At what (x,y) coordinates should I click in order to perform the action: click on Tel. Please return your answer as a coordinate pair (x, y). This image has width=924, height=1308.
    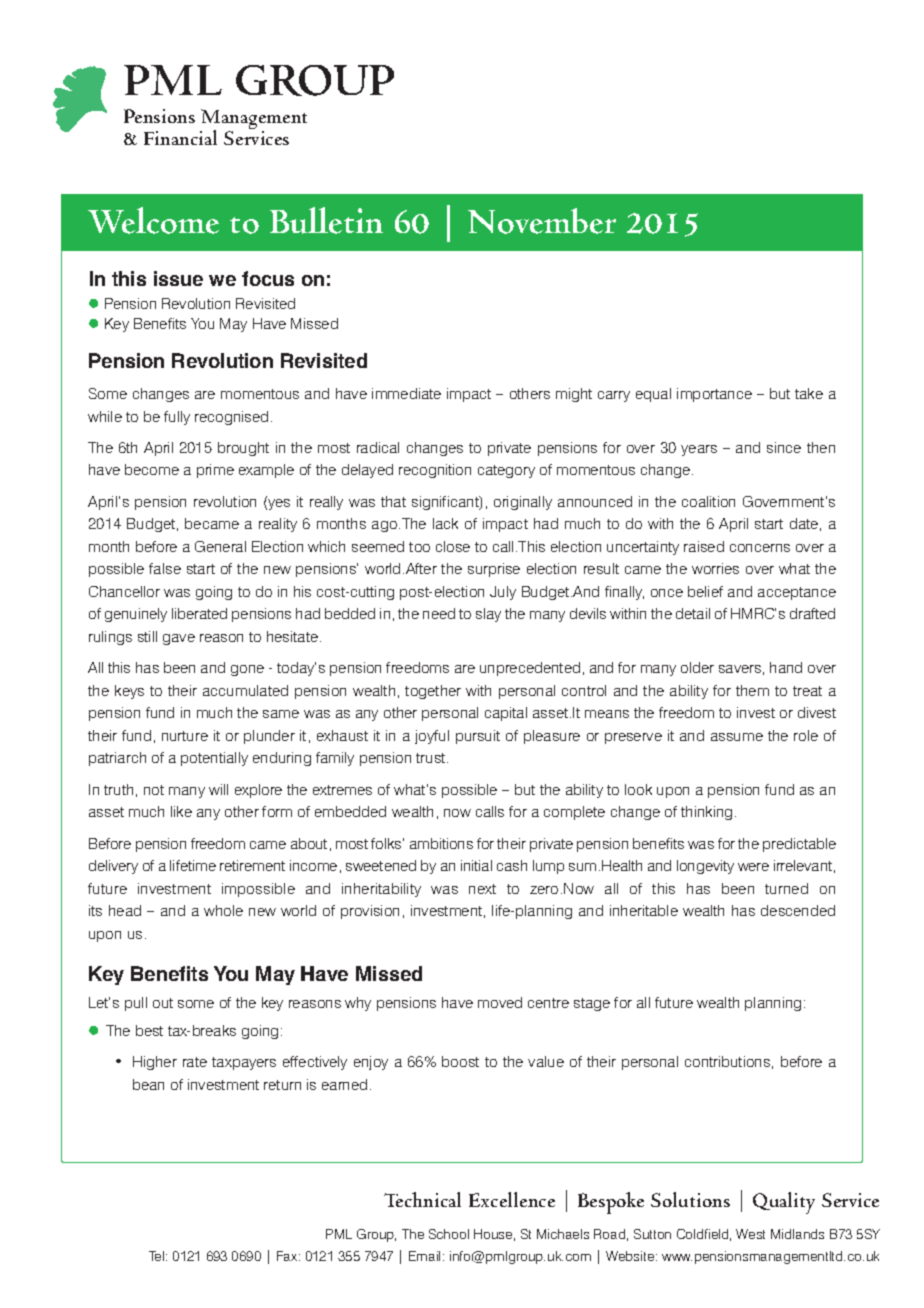
    Looking at the image, I should click on (156, 1256).
